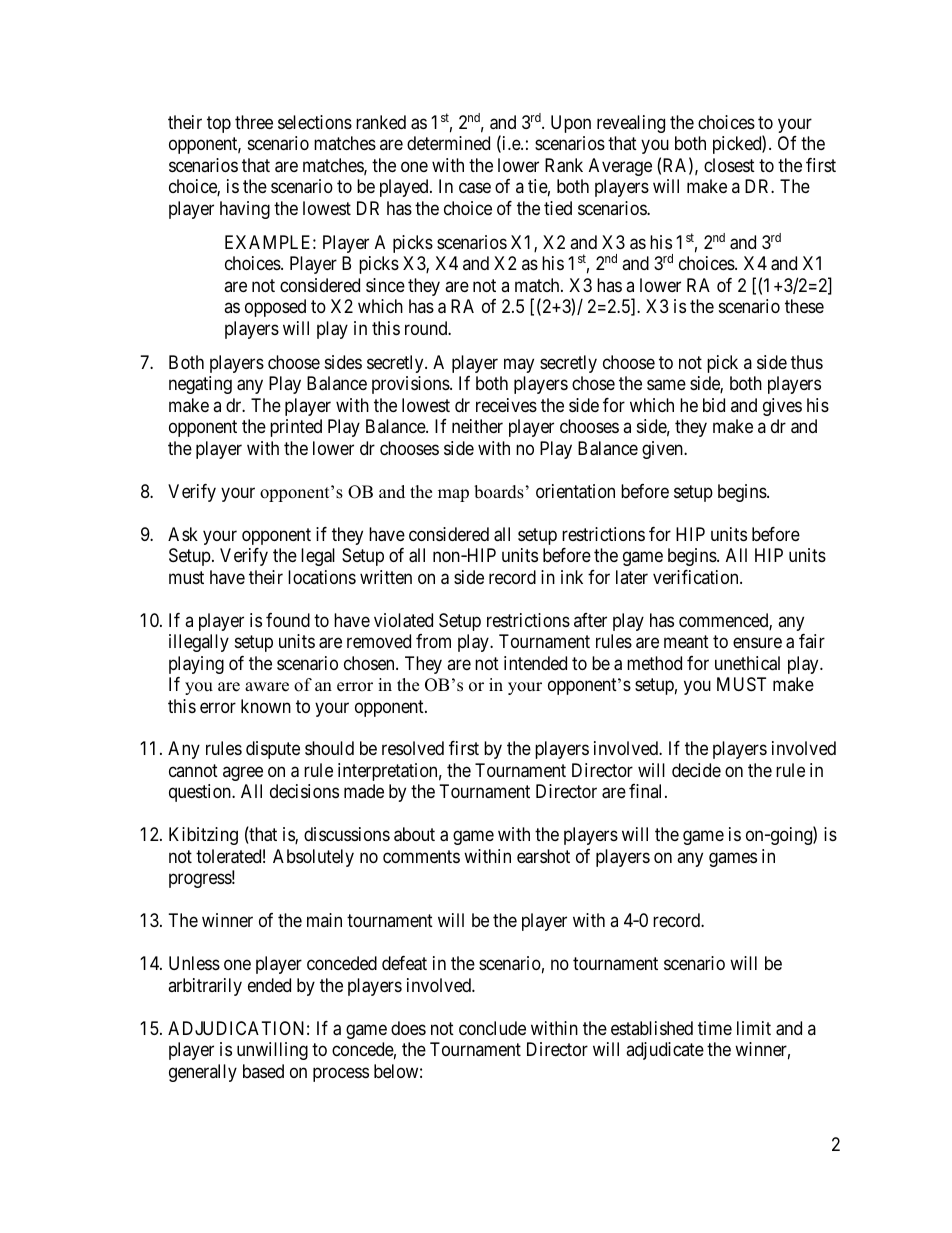 Image resolution: width=952 pixels, height=1233 pixels. Describe the element at coordinates (254, 122) in the image. I see `three` at that location.
